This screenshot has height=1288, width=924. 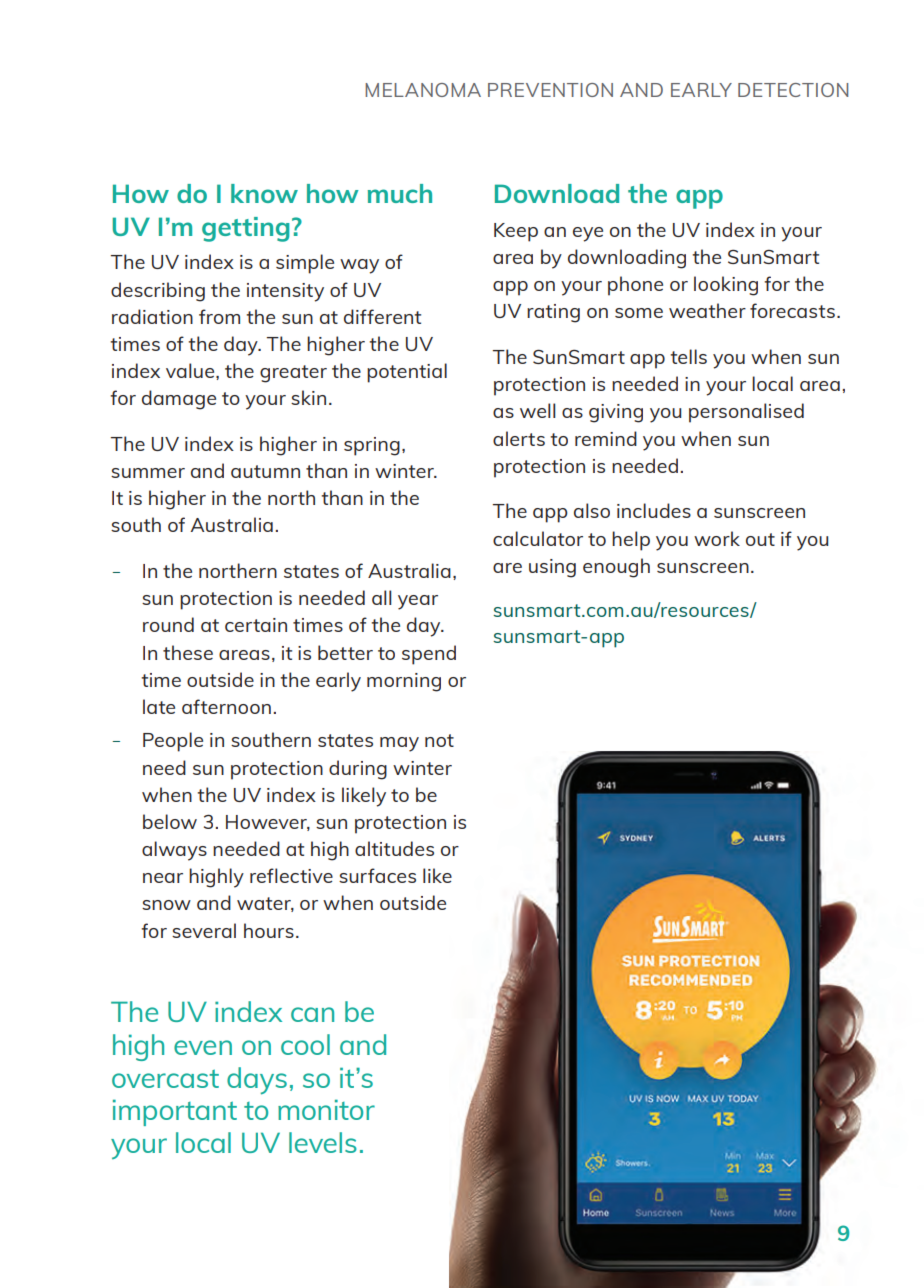 I want to click on tells, so click(x=688, y=356).
